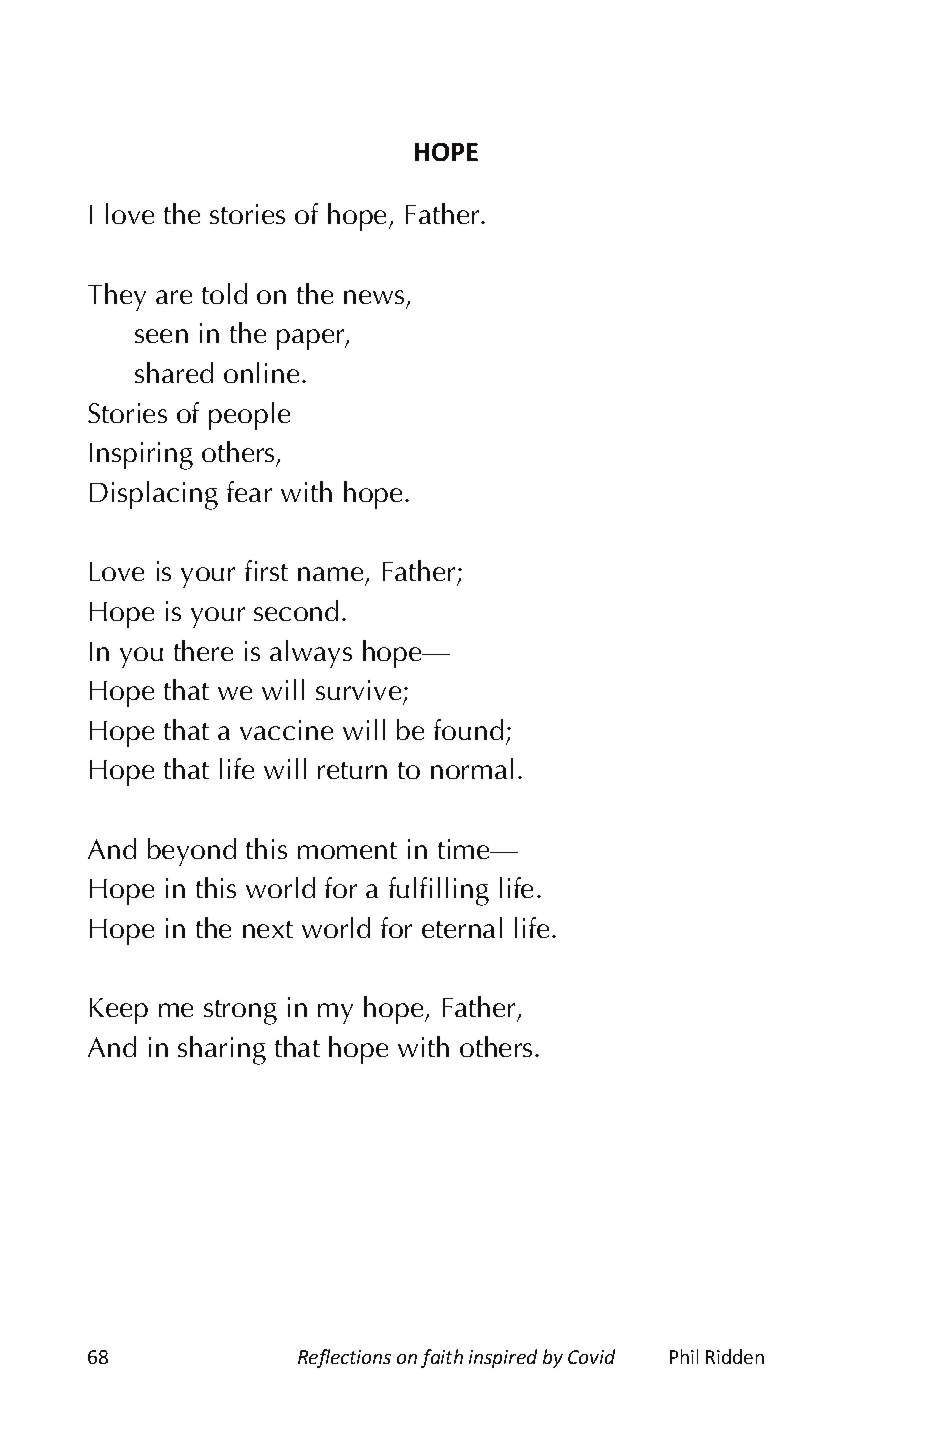 This screenshot has width=939, height=1451. Describe the element at coordinates (374, 297) in the screenshot. I see `news` at that location.
